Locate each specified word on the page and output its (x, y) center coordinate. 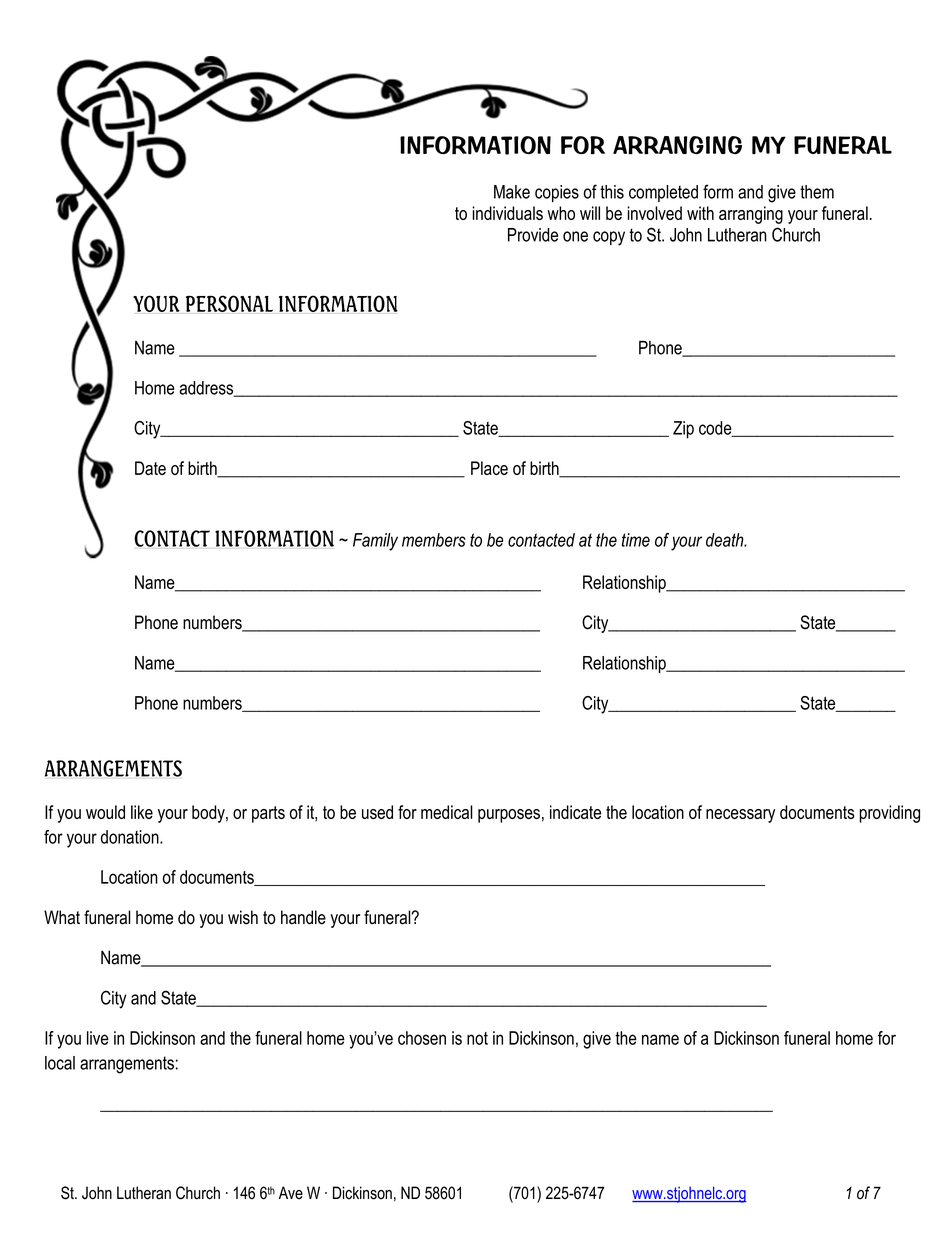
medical (447, 812)
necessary (740, 816)
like (142, 812)
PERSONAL (229, 303)
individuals (507, 213)
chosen (422, 1038)
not (477, 1038)
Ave (291, 1193)
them (817, 192)
